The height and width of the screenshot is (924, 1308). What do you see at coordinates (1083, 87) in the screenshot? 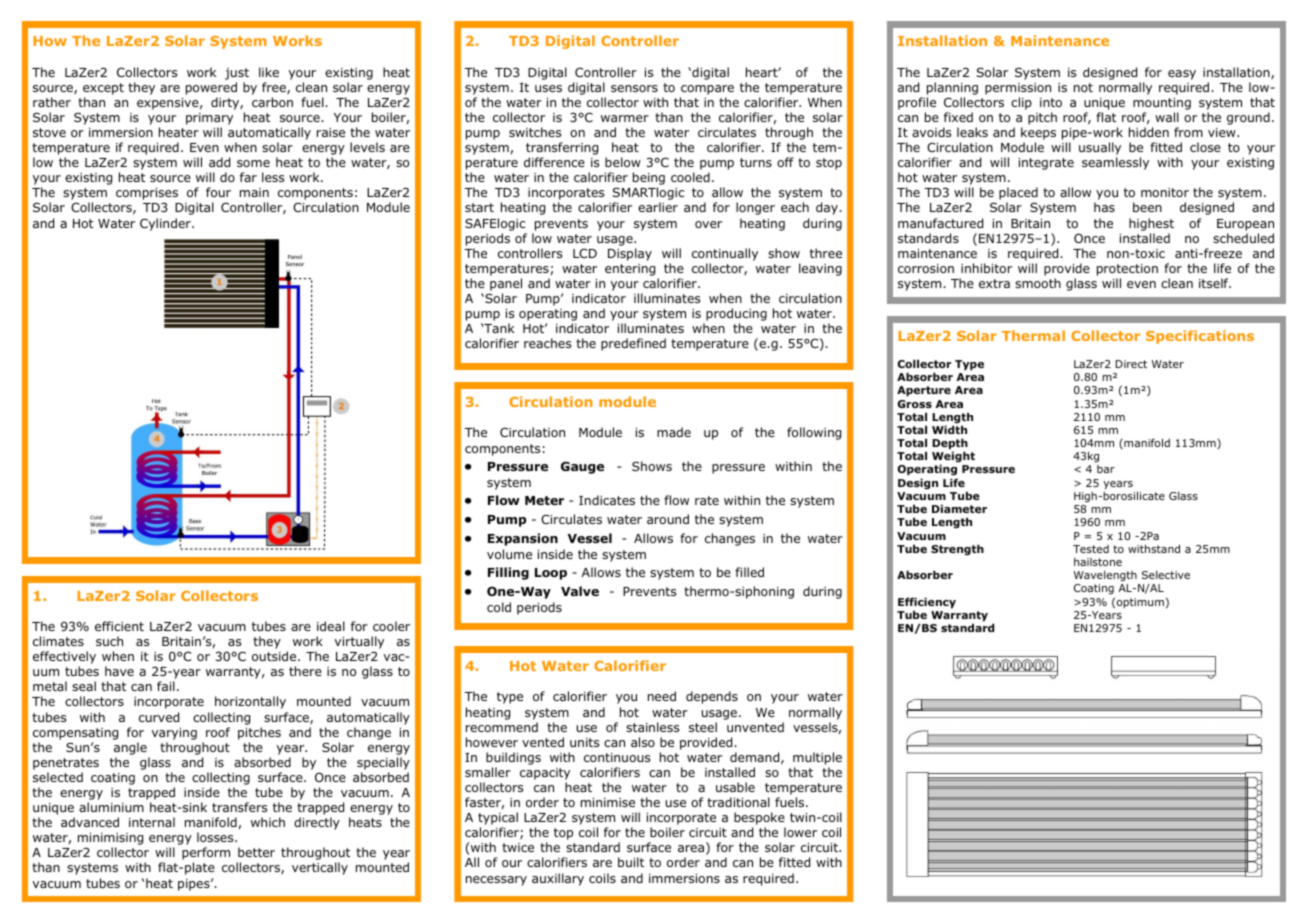
I see `not` at bounding box center [1083, 87].
